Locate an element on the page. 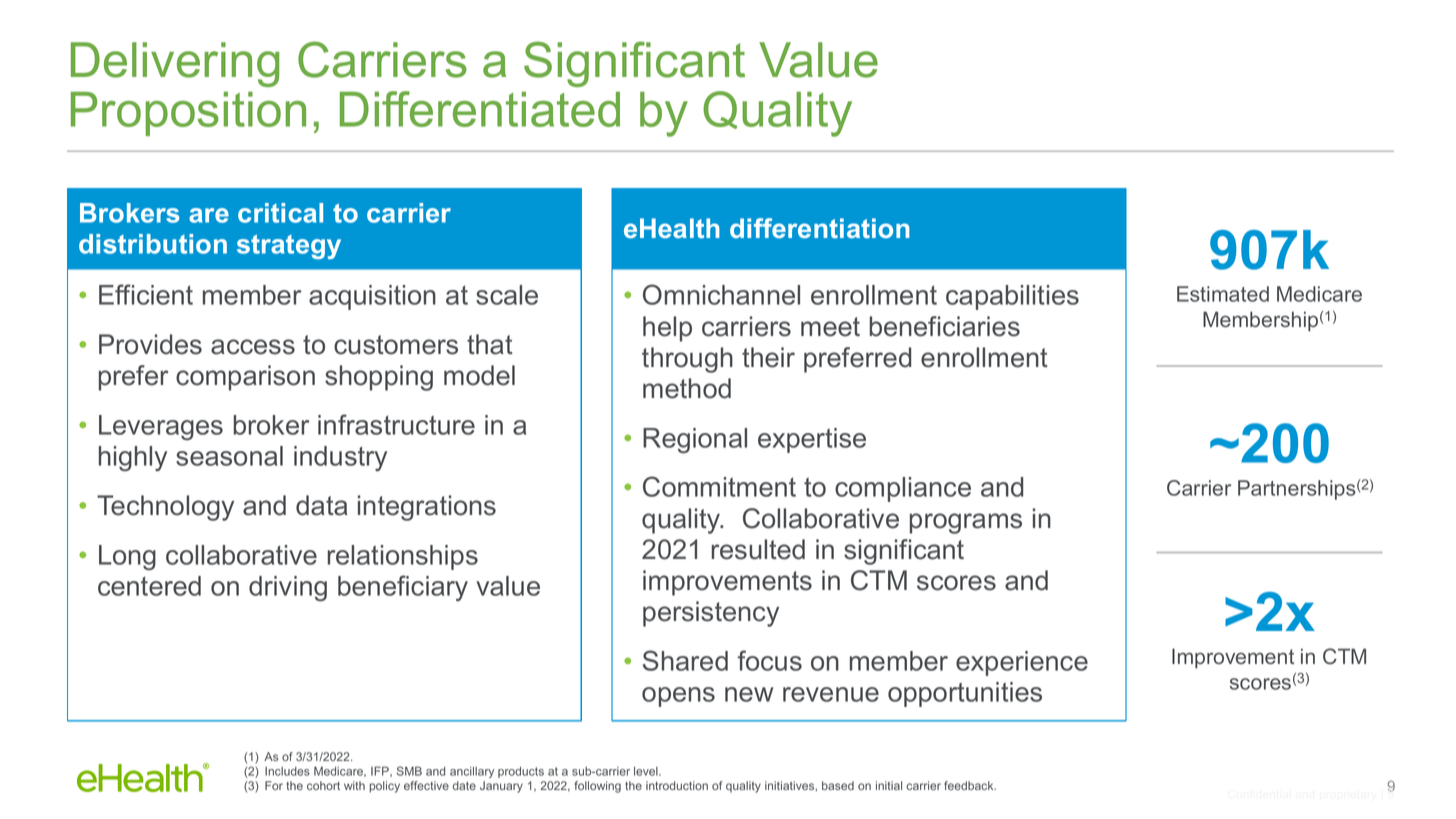 The width and height of the document is (1456, 819). Includes is located at coordinates (287, 771).
